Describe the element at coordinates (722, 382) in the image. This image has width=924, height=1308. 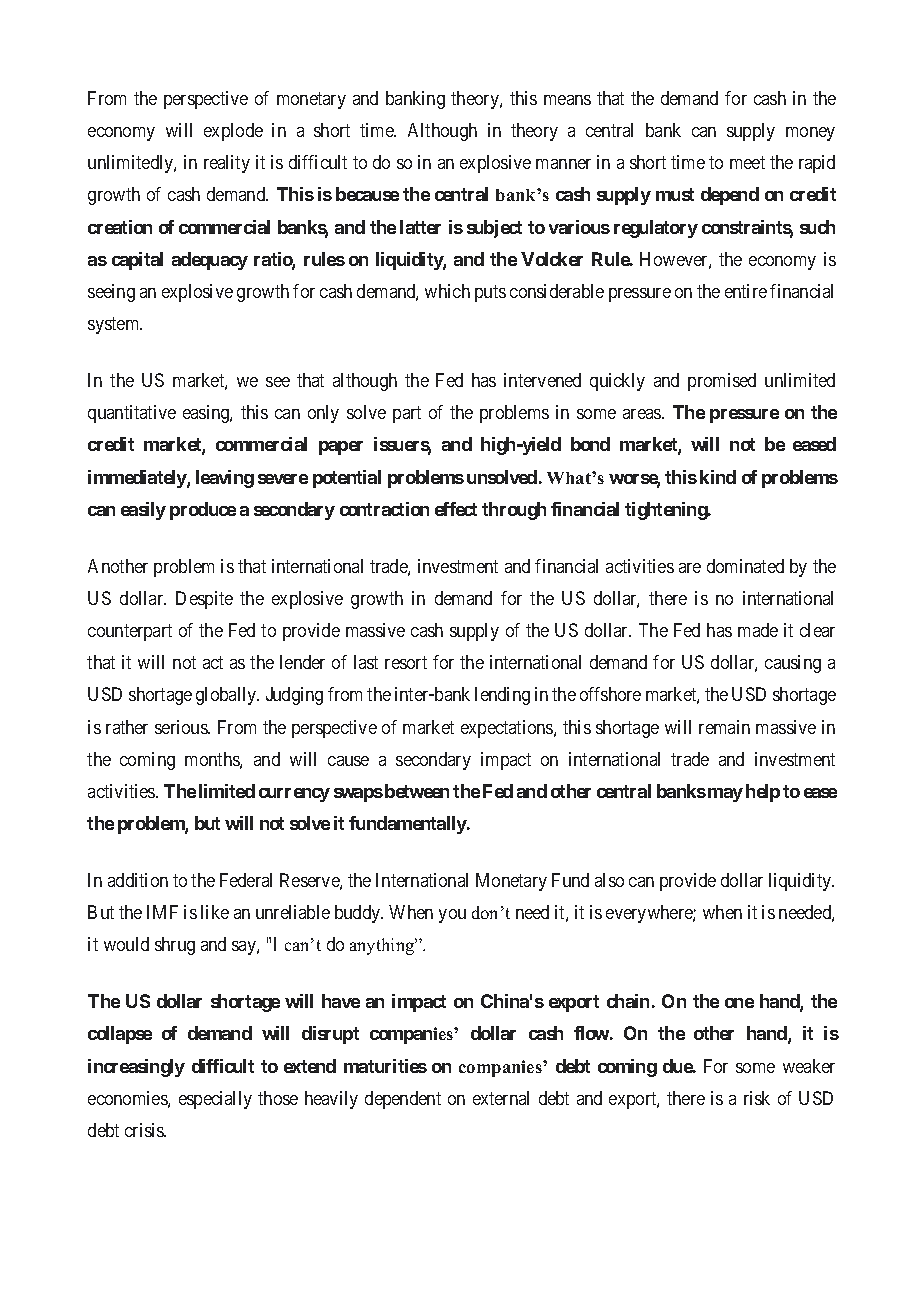
I see `promised` at that location.
